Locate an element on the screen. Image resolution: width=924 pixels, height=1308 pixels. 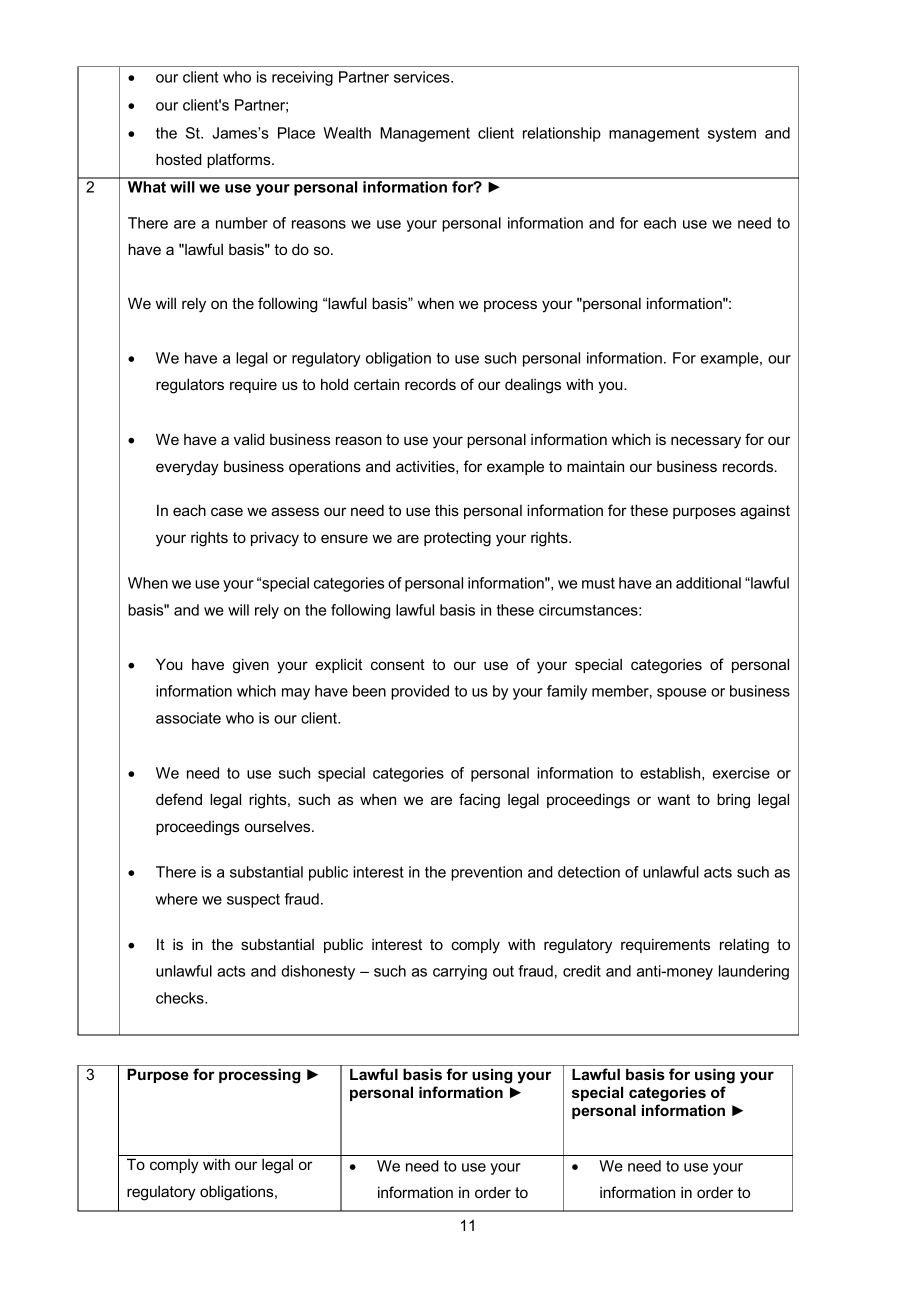
protecting is located at coordinates (457, 539).
